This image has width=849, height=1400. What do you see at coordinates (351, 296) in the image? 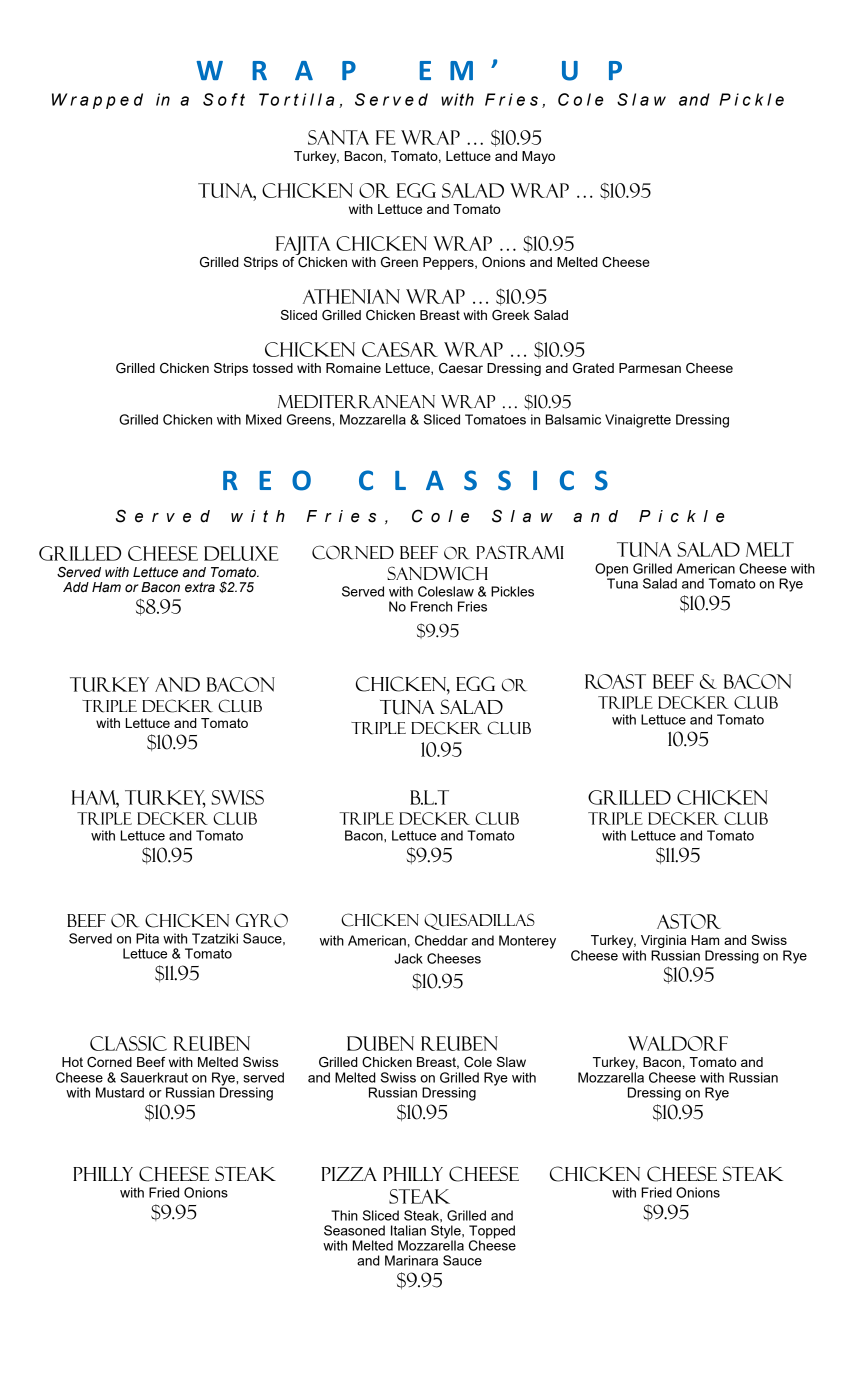
I see `Athenian` at bounding box center [351, 296].
